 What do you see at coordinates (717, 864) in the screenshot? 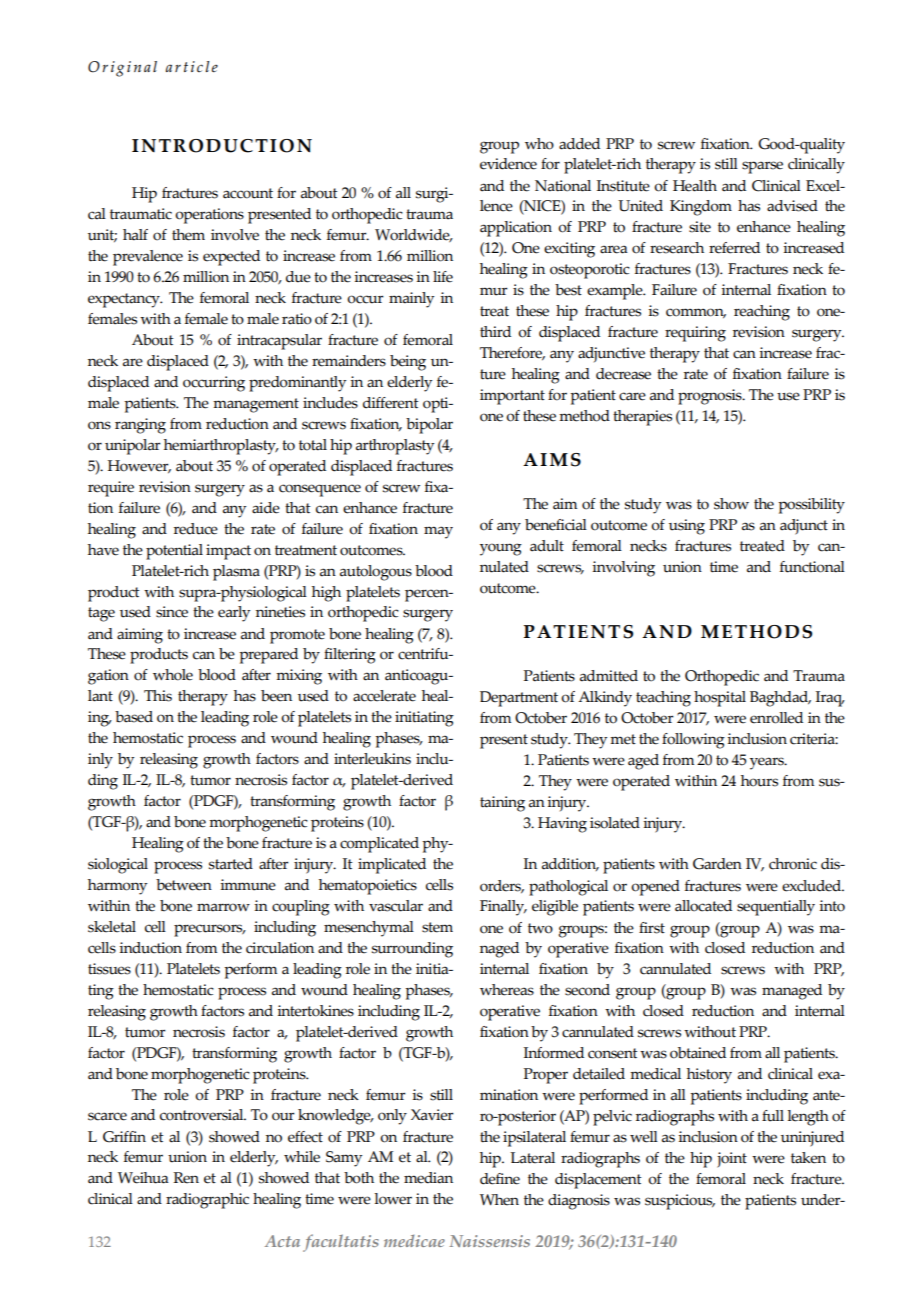
I see `Garden` at bounding box center [717, 864].
